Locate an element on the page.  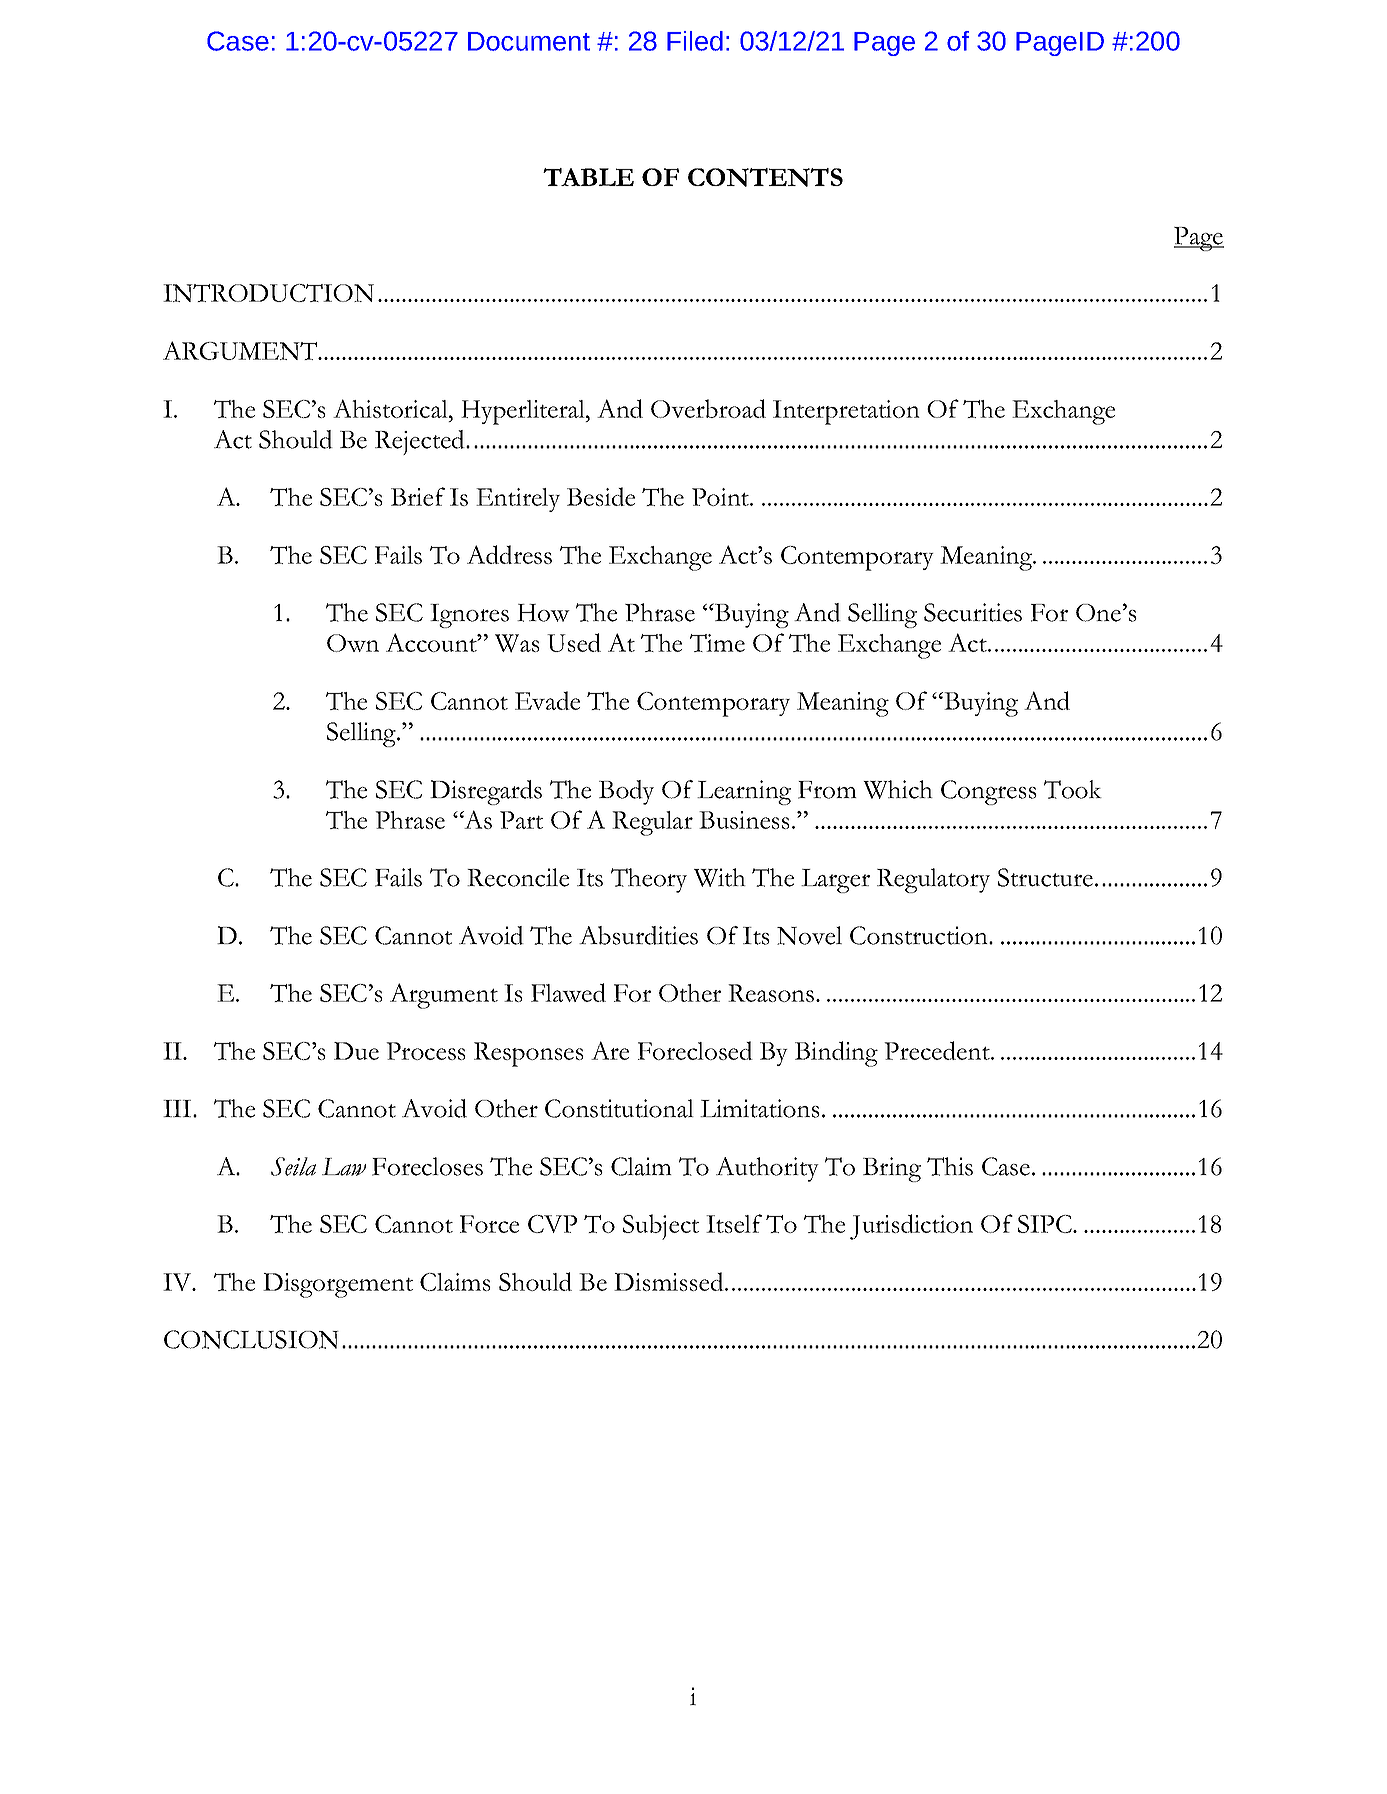
Congress is located at coordinates (989, 792).
